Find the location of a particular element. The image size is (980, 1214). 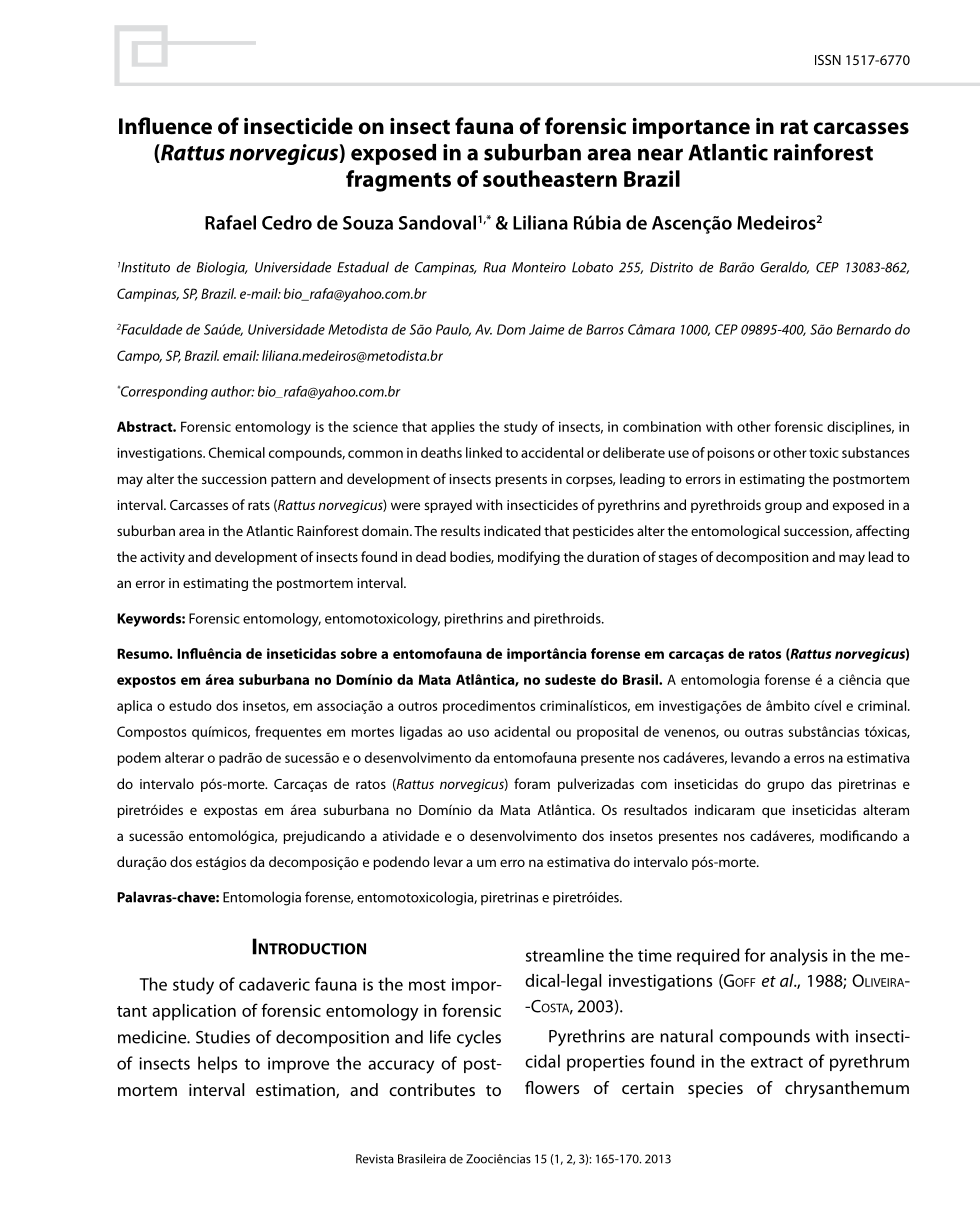

ISSN is located at coordinates (828, 60).
